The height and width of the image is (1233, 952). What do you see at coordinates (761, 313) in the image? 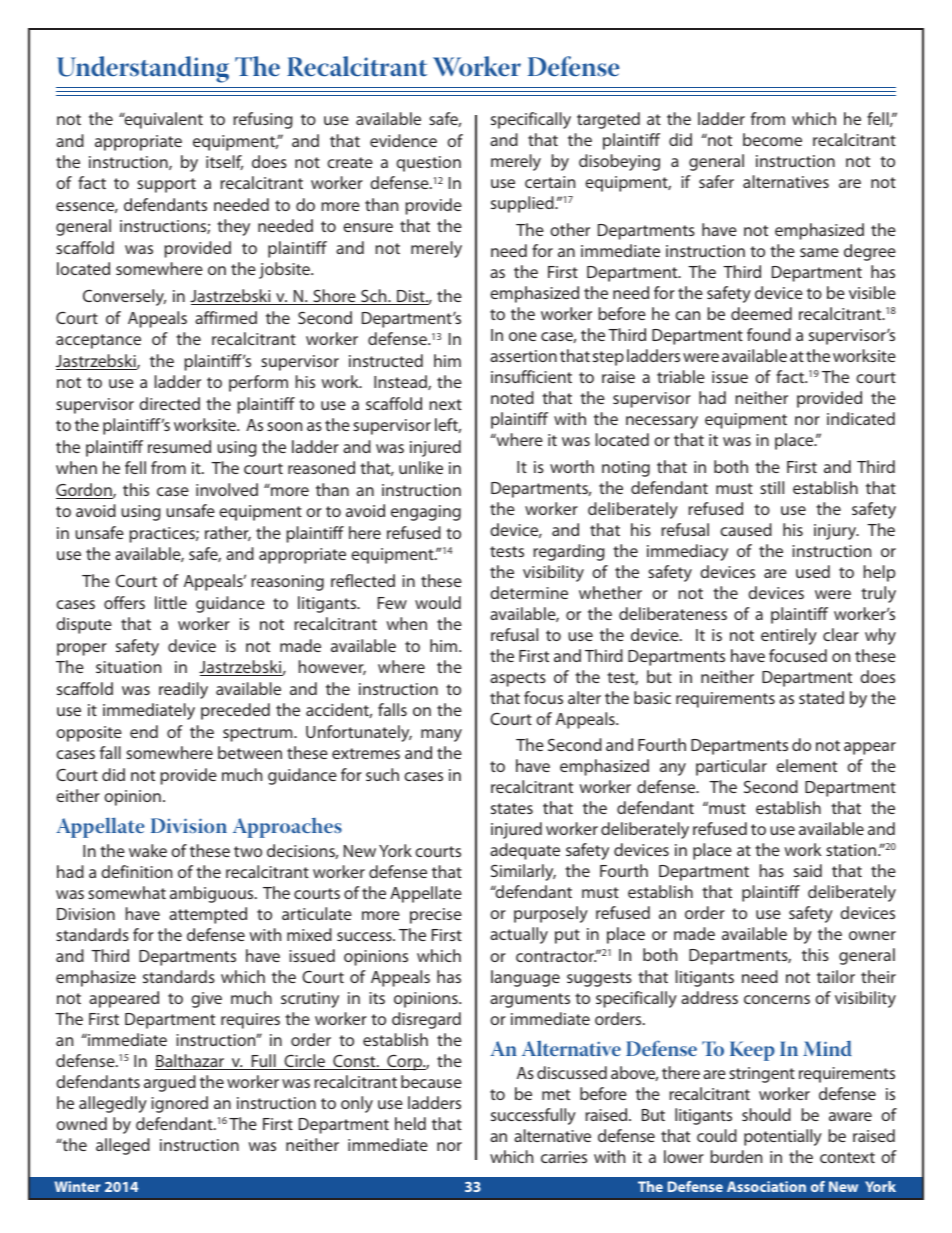
I see `deemed` at bounding box center [761, 313].
